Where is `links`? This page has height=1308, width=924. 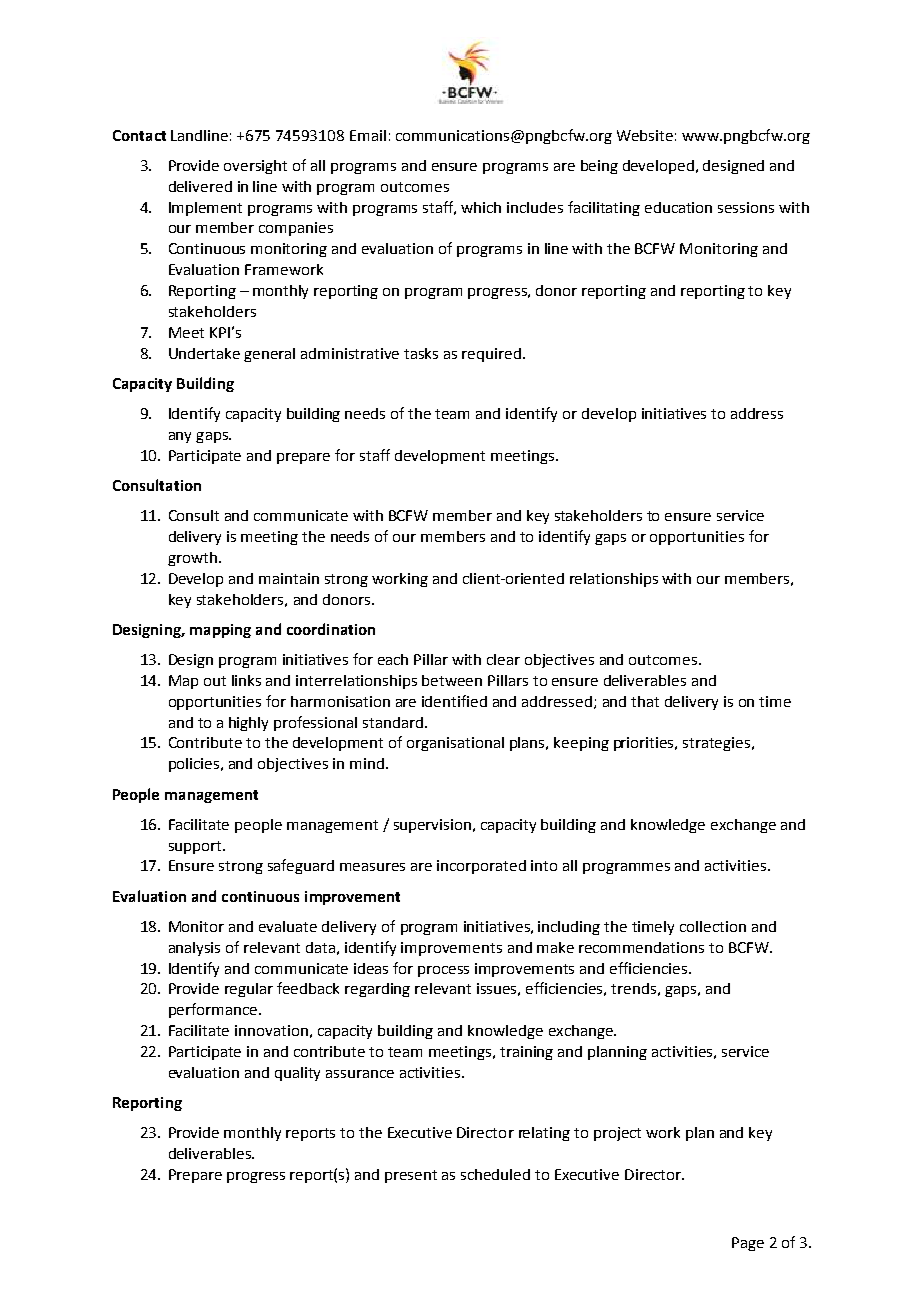 links is located at coordinates (246, 680).
